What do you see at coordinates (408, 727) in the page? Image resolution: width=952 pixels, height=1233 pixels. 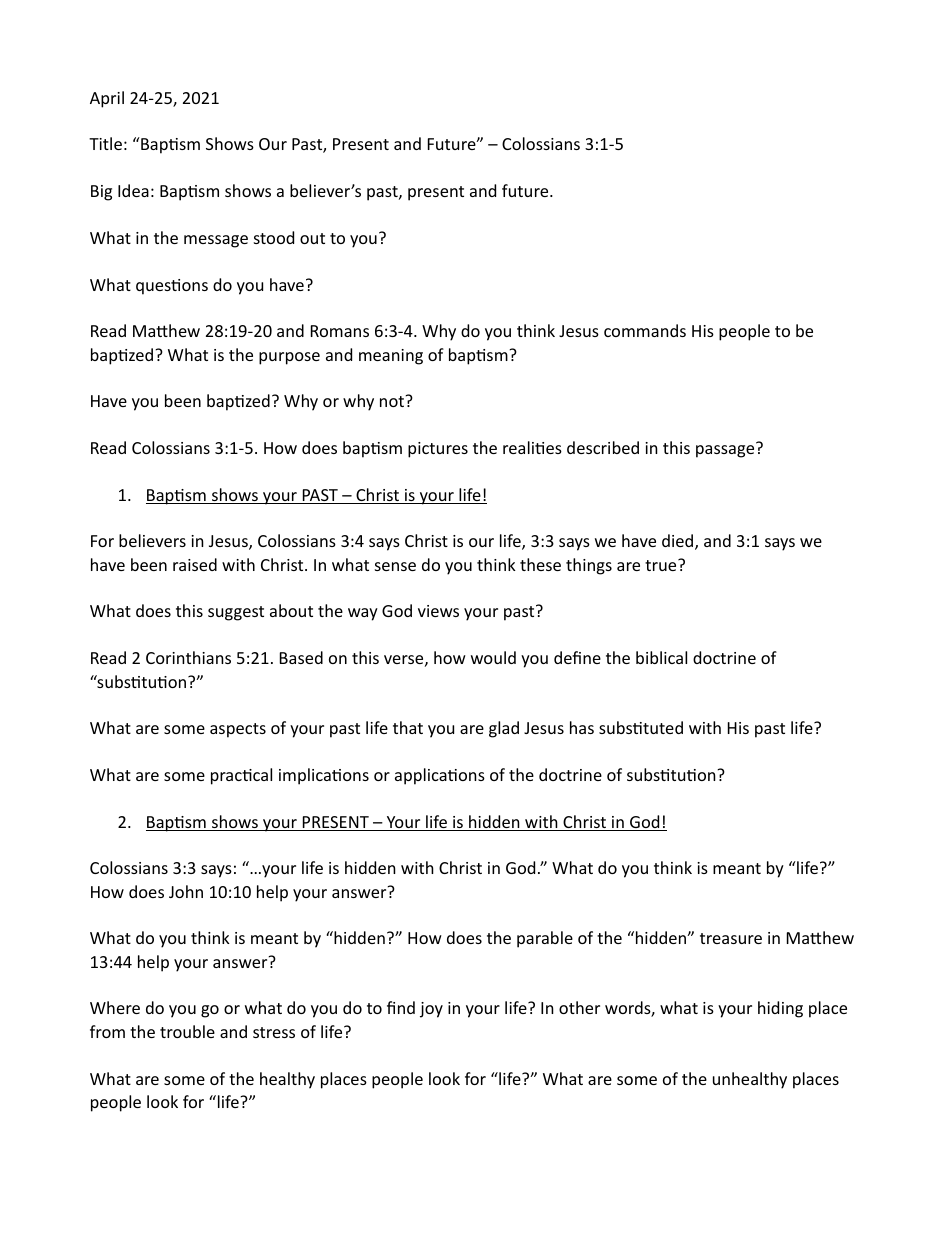 I see `that` at bounding box center [408, 727].
